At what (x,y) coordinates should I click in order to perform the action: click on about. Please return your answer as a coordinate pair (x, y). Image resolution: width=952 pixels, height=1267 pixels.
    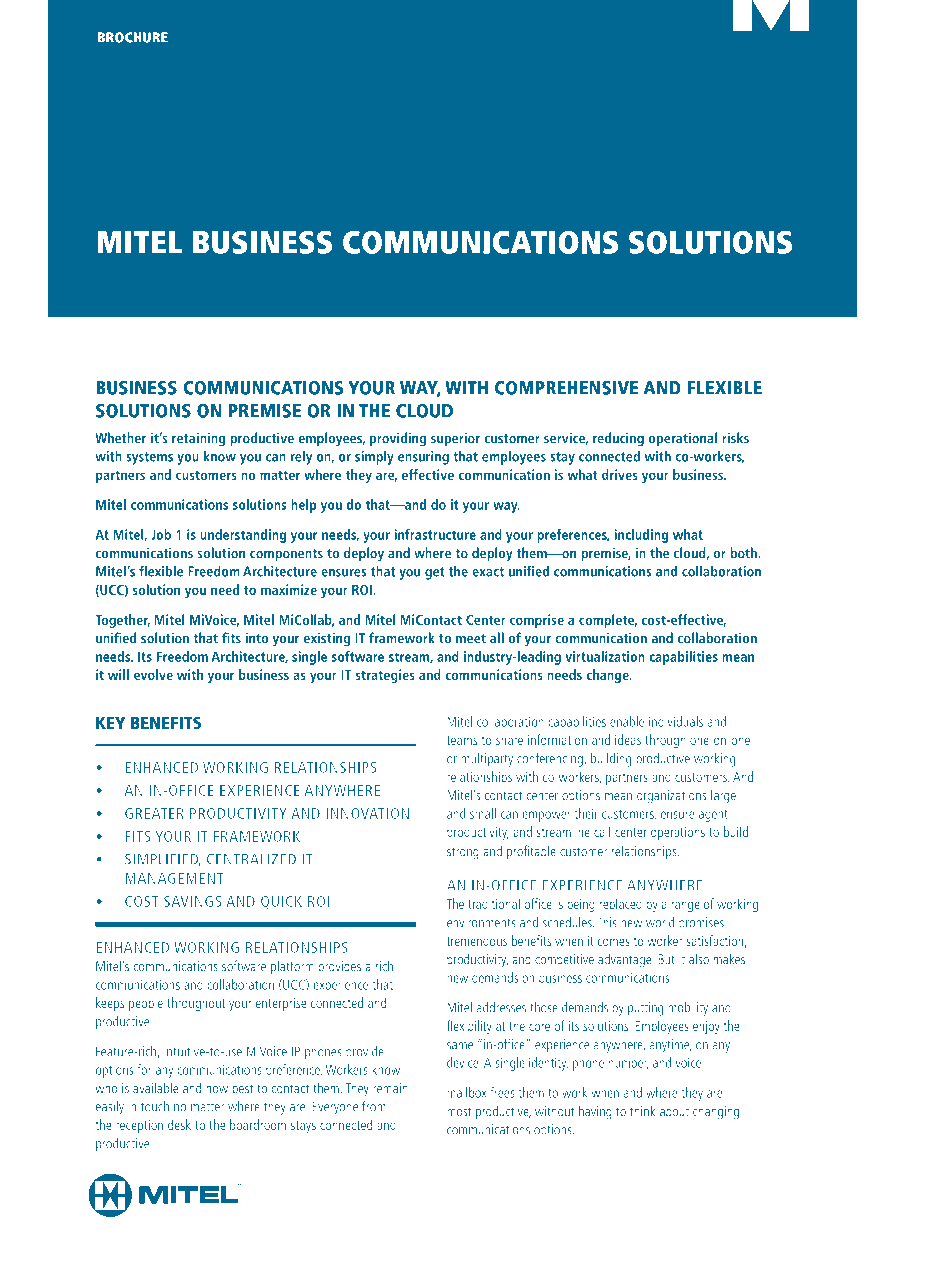
    Looking at the image, I should click on (674, 1110).
